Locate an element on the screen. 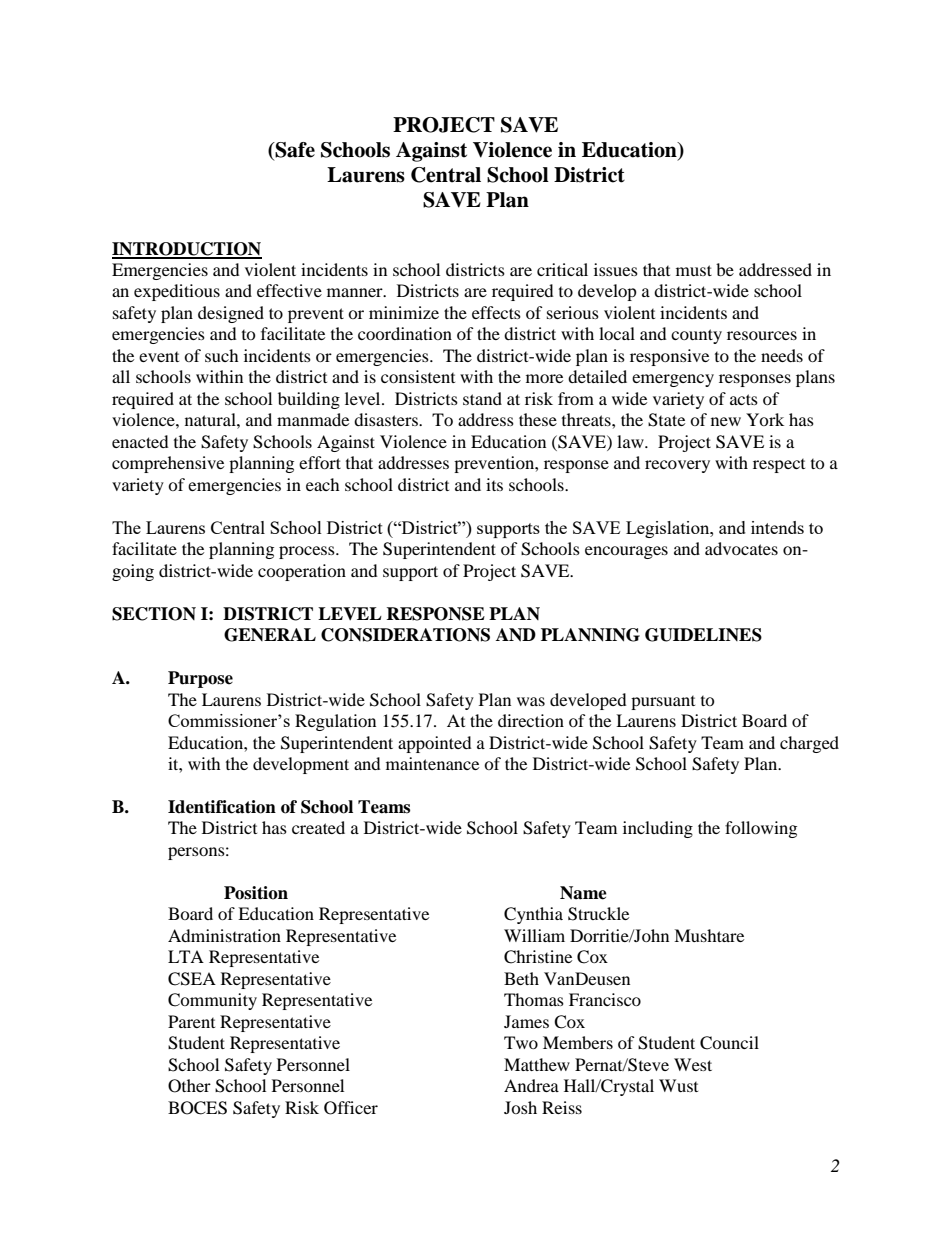 This screenshot has height=1233, width=952. Other is located at coordinates (189, 1086).
